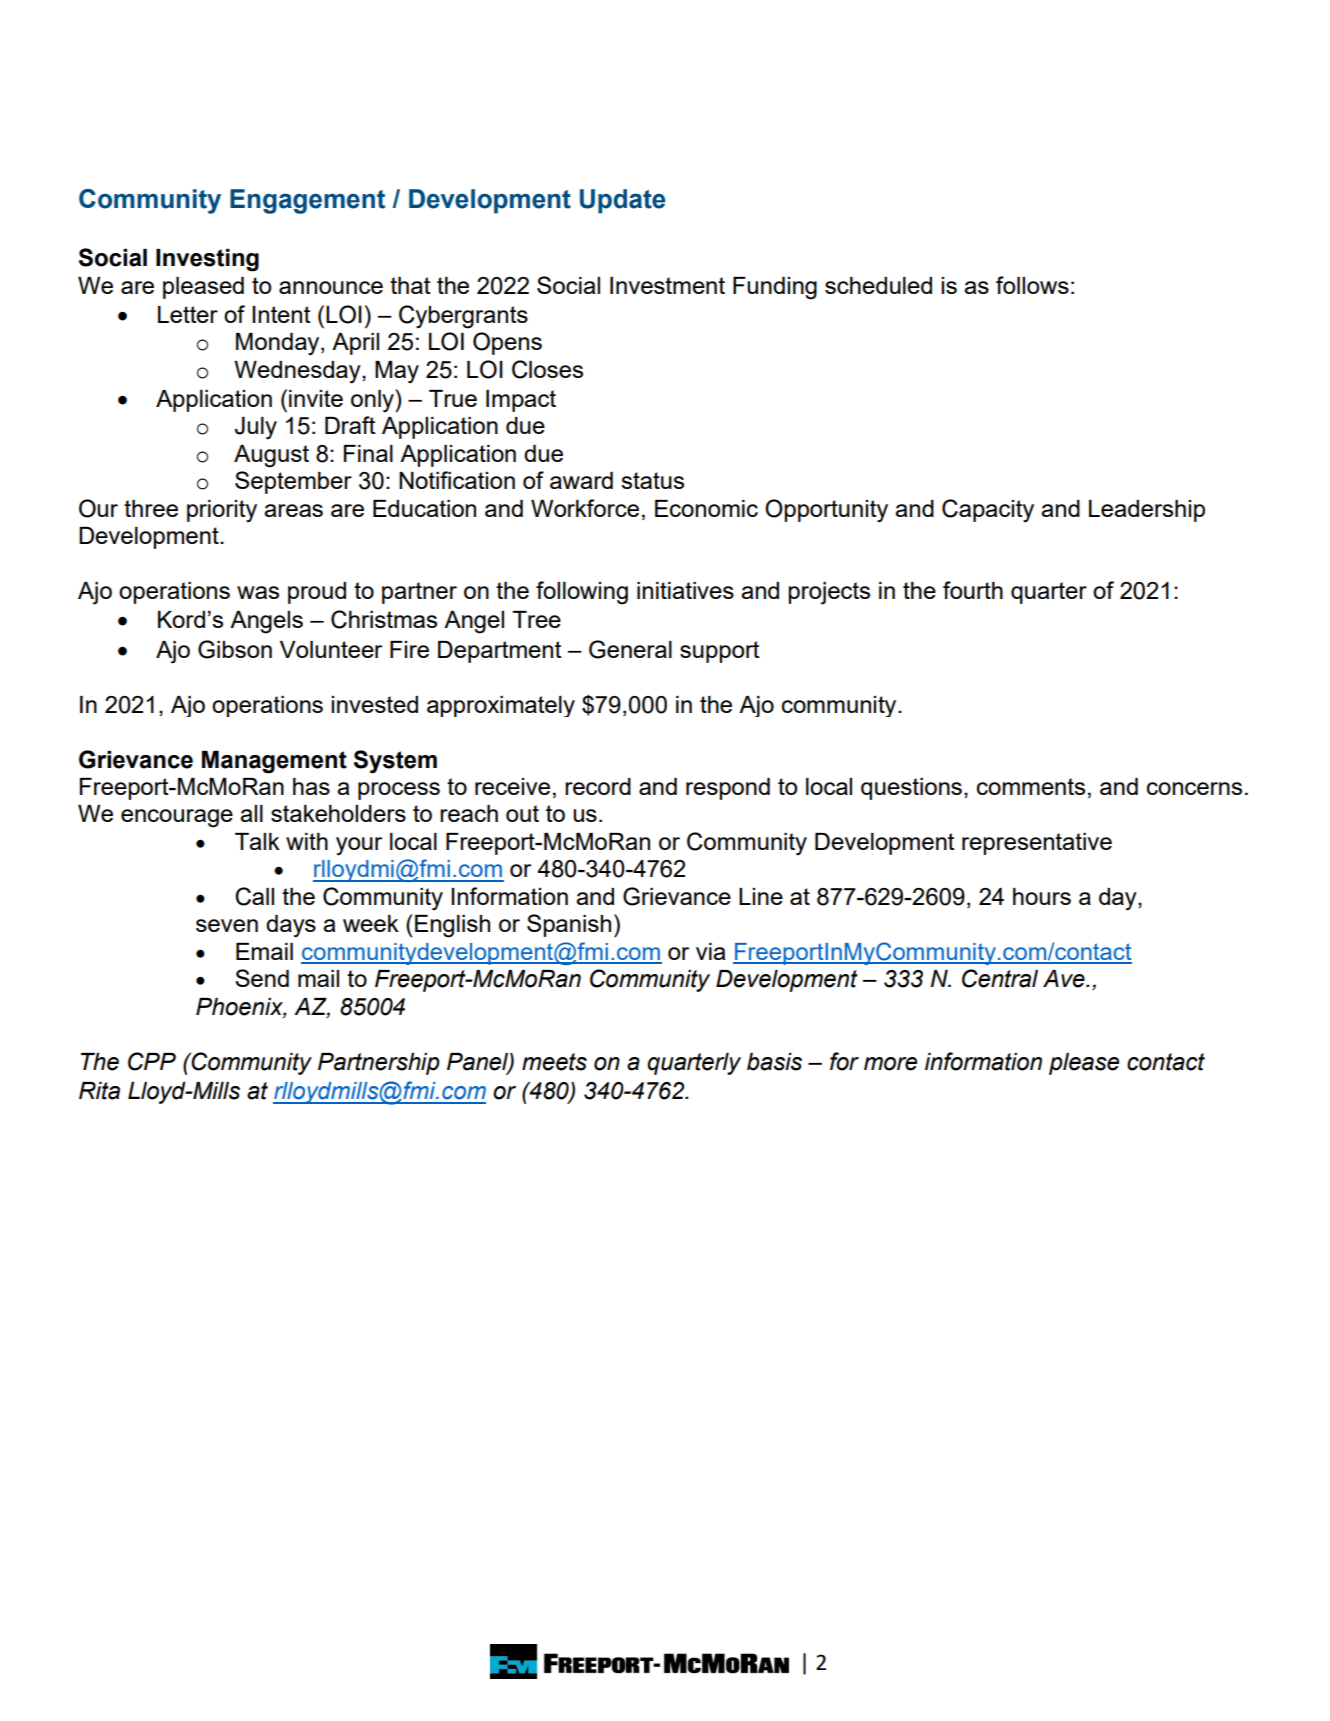 The width and height of the document is (1330, 1721). What do you see at coordinates (152, 1061) in the document?
I see `CPP` at bounding box center [152, 1061].
